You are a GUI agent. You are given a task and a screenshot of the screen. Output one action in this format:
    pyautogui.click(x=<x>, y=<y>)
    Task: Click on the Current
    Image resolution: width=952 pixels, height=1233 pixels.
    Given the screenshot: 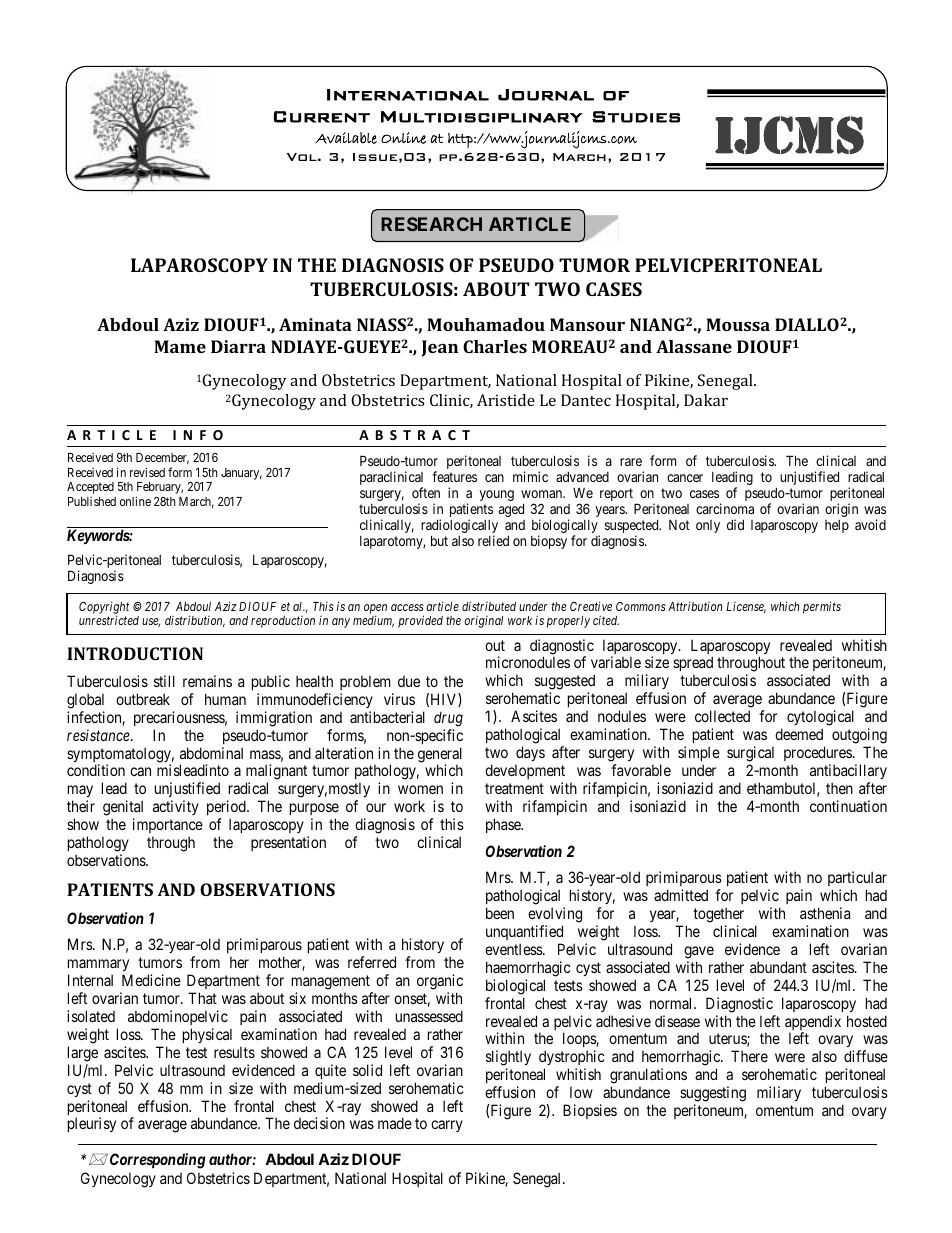 What is the action you would take?
    pyautogui.click(x=322, y=117)
